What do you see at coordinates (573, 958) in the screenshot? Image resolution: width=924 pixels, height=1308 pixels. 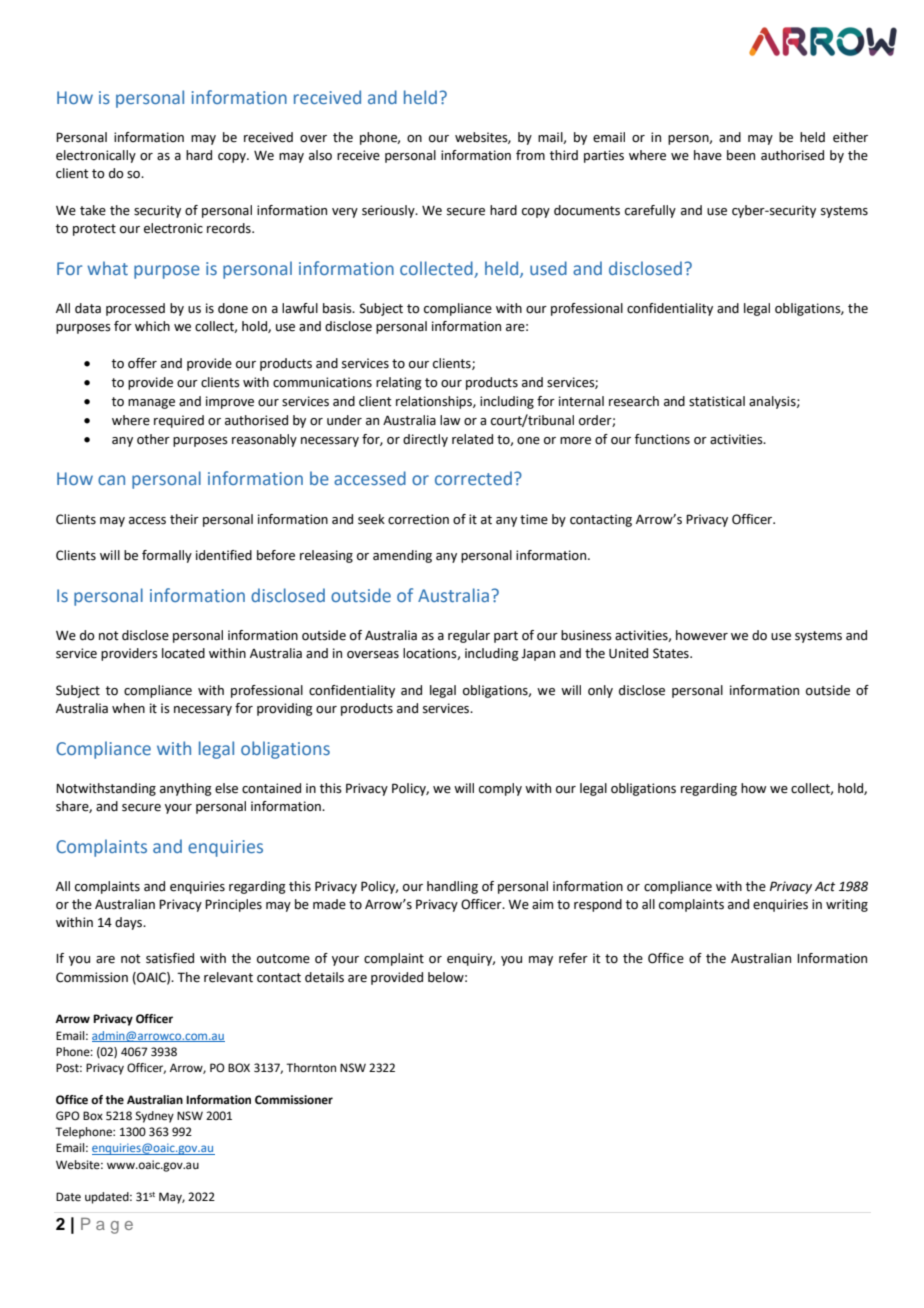 I see `refer` at bounding box center [573, 958].
